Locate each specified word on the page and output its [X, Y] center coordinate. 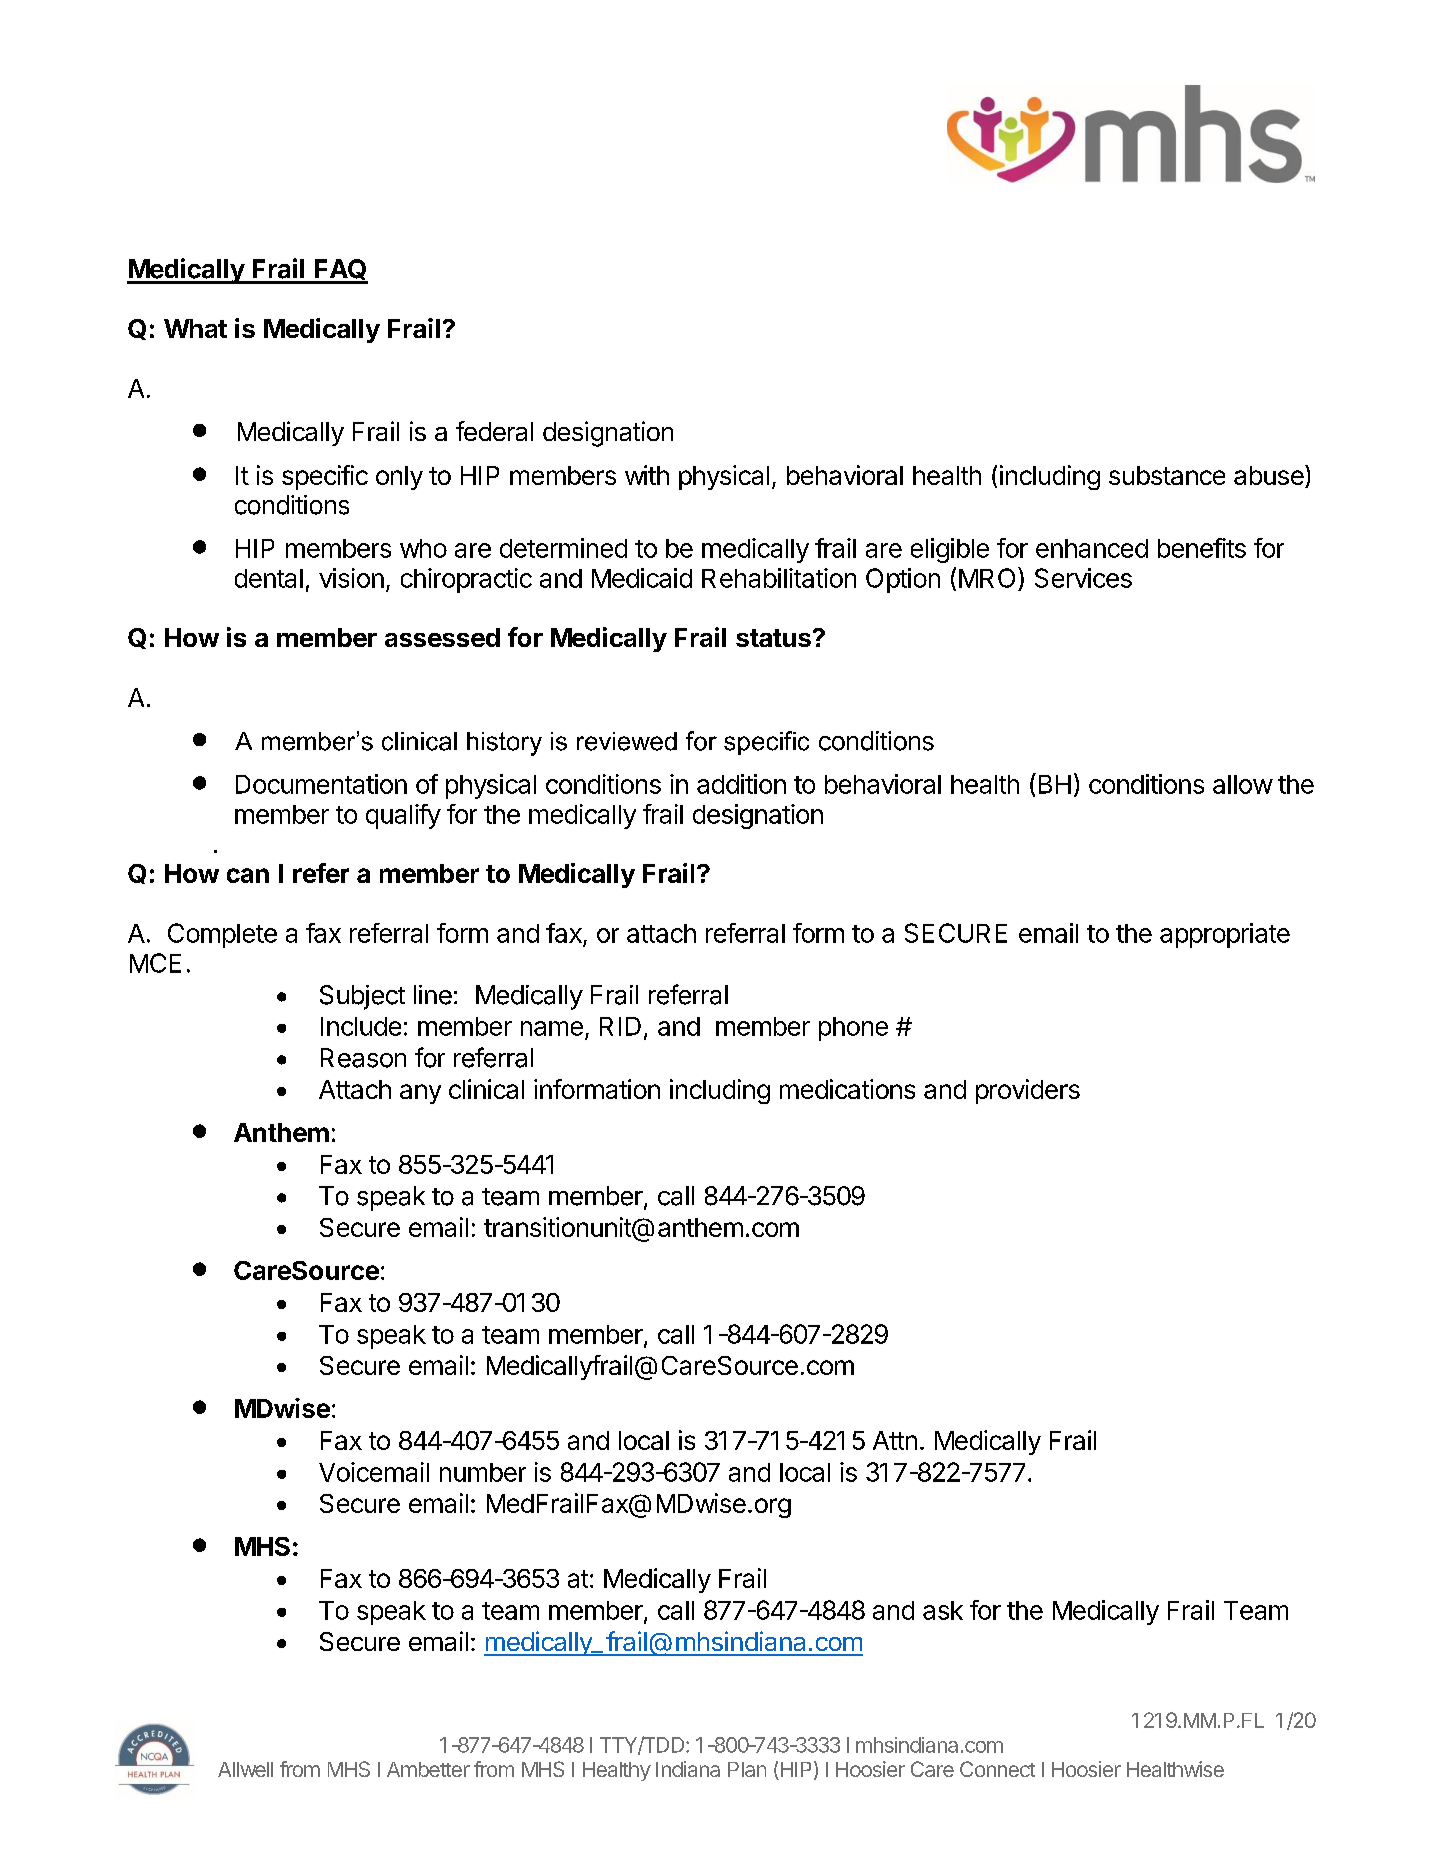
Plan [747, 1769]
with [647, 475]
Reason [363, 1058]
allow [1243, 784]
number [483, 1472]
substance [1167, 475]
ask [943, 1610]
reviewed [627, 741]
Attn [895, 1440]
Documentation [321, 784]
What [195, 328]
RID [620, 1026]
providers [1028, 1091]
